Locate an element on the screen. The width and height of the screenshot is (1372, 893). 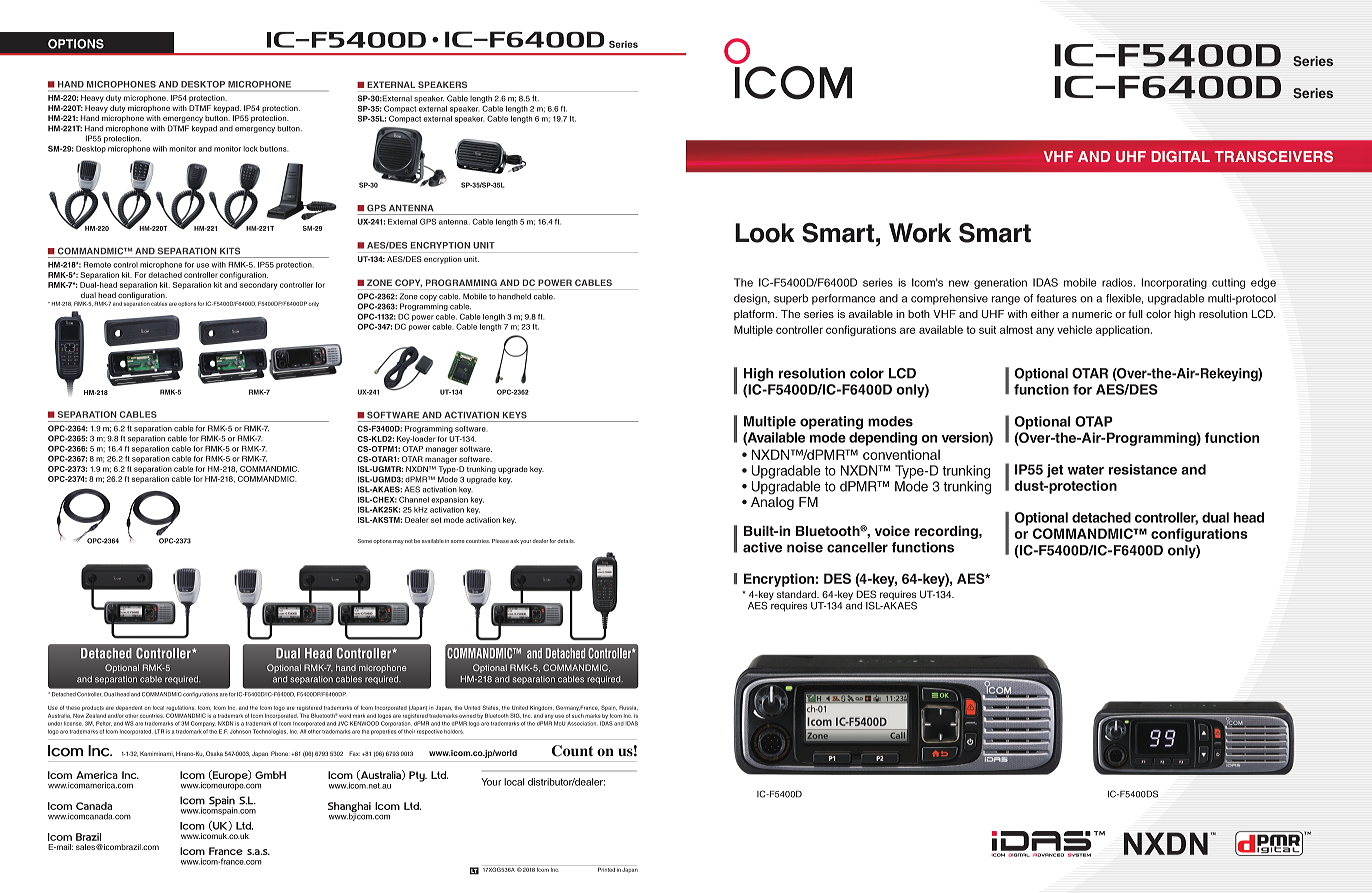
Printed is located at coordinates (606, 868).
